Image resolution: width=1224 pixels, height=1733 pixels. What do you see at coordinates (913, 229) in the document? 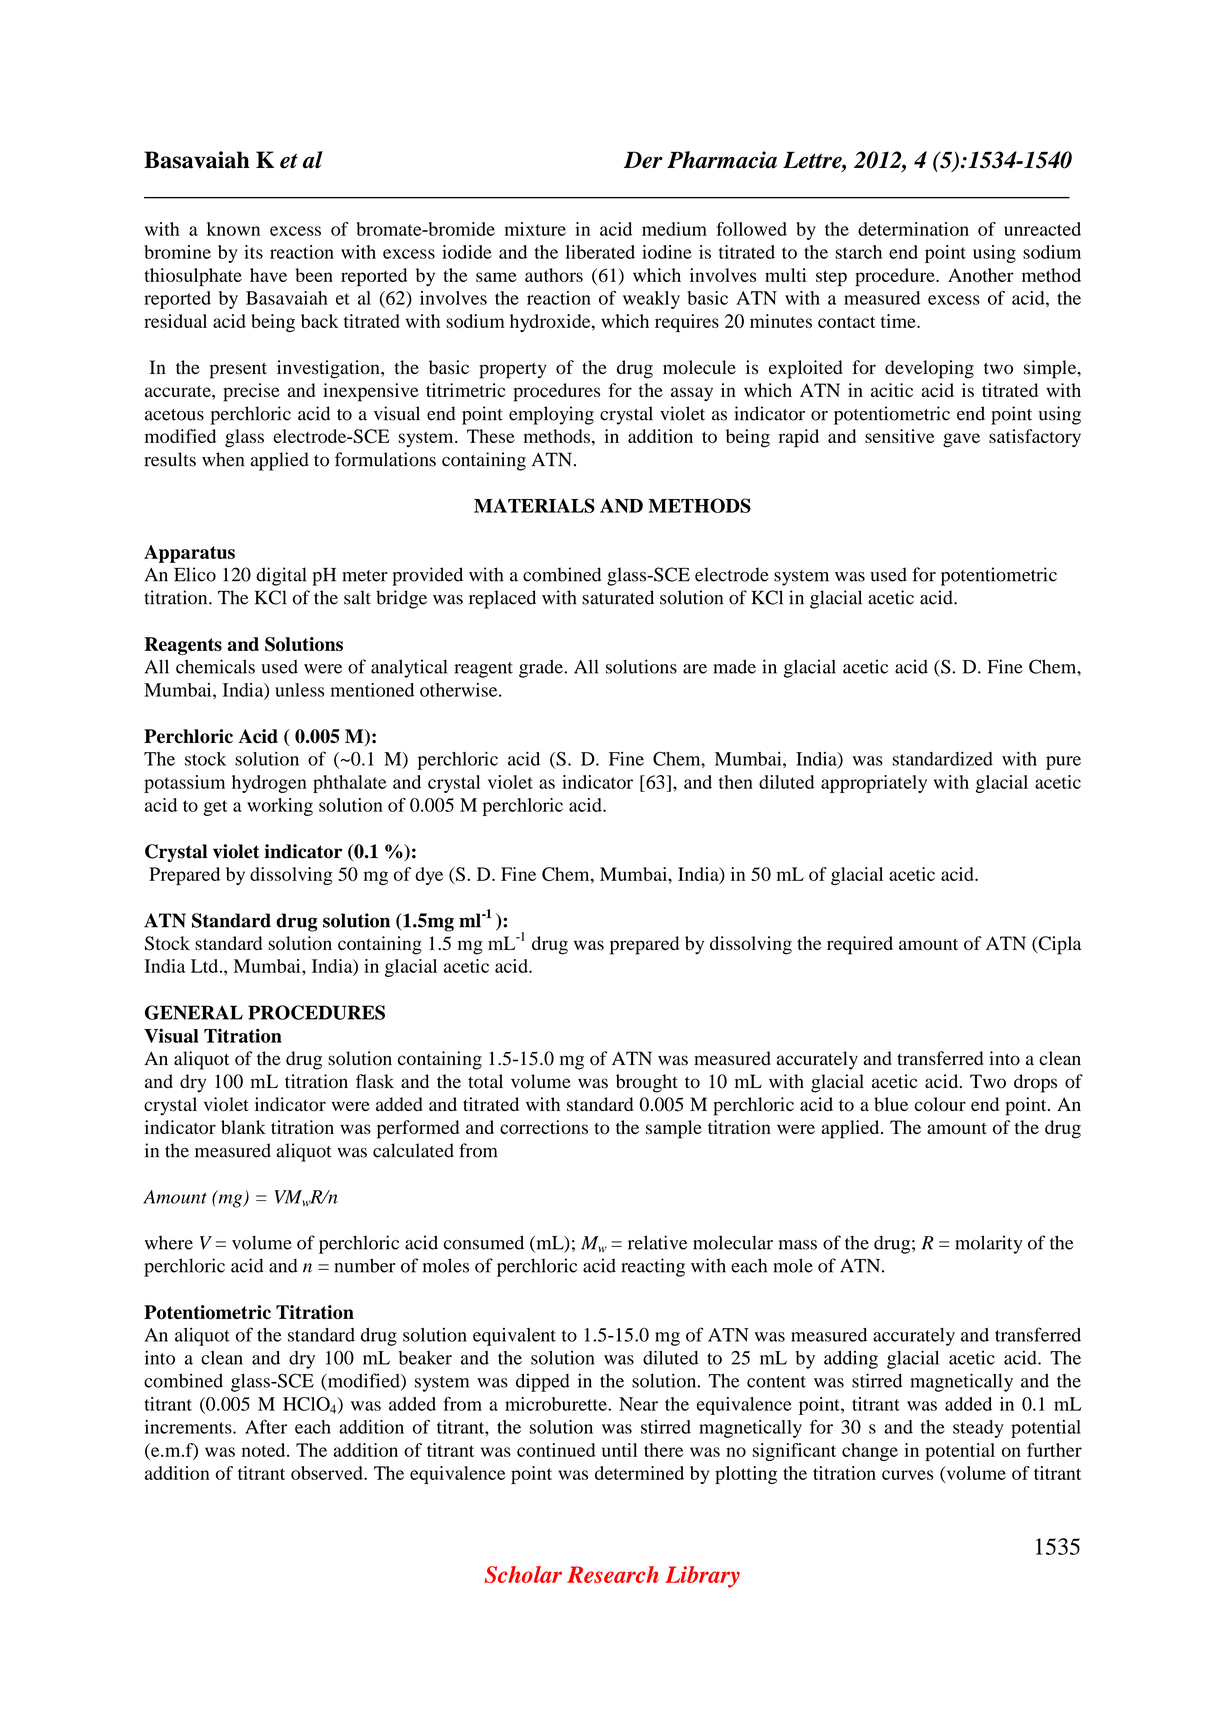
I see `determination` at bounding box center [913, 229].
